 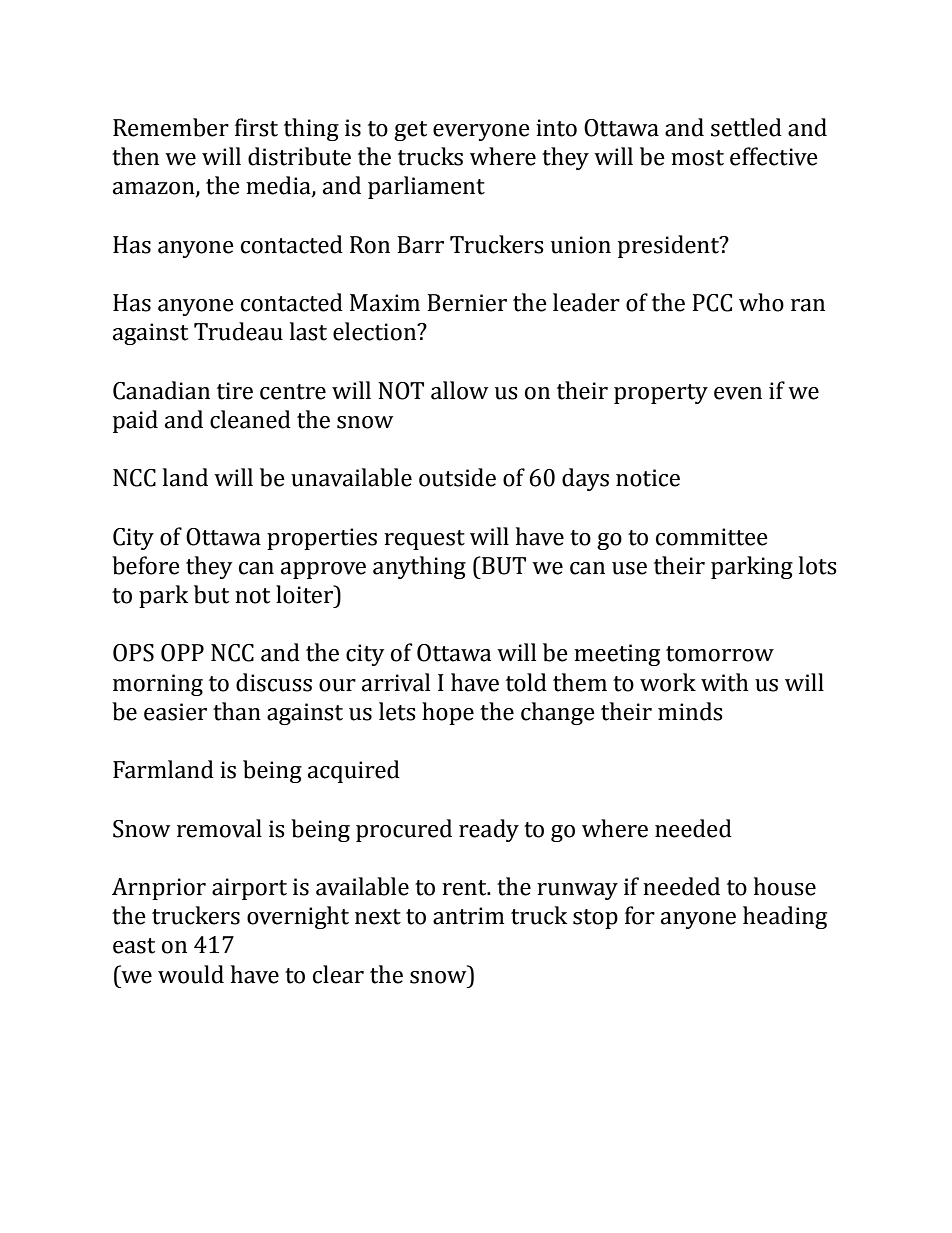 What do you see at coordinates (191, 974) in the image?
I see `would` at bounding box center [191, 974].
